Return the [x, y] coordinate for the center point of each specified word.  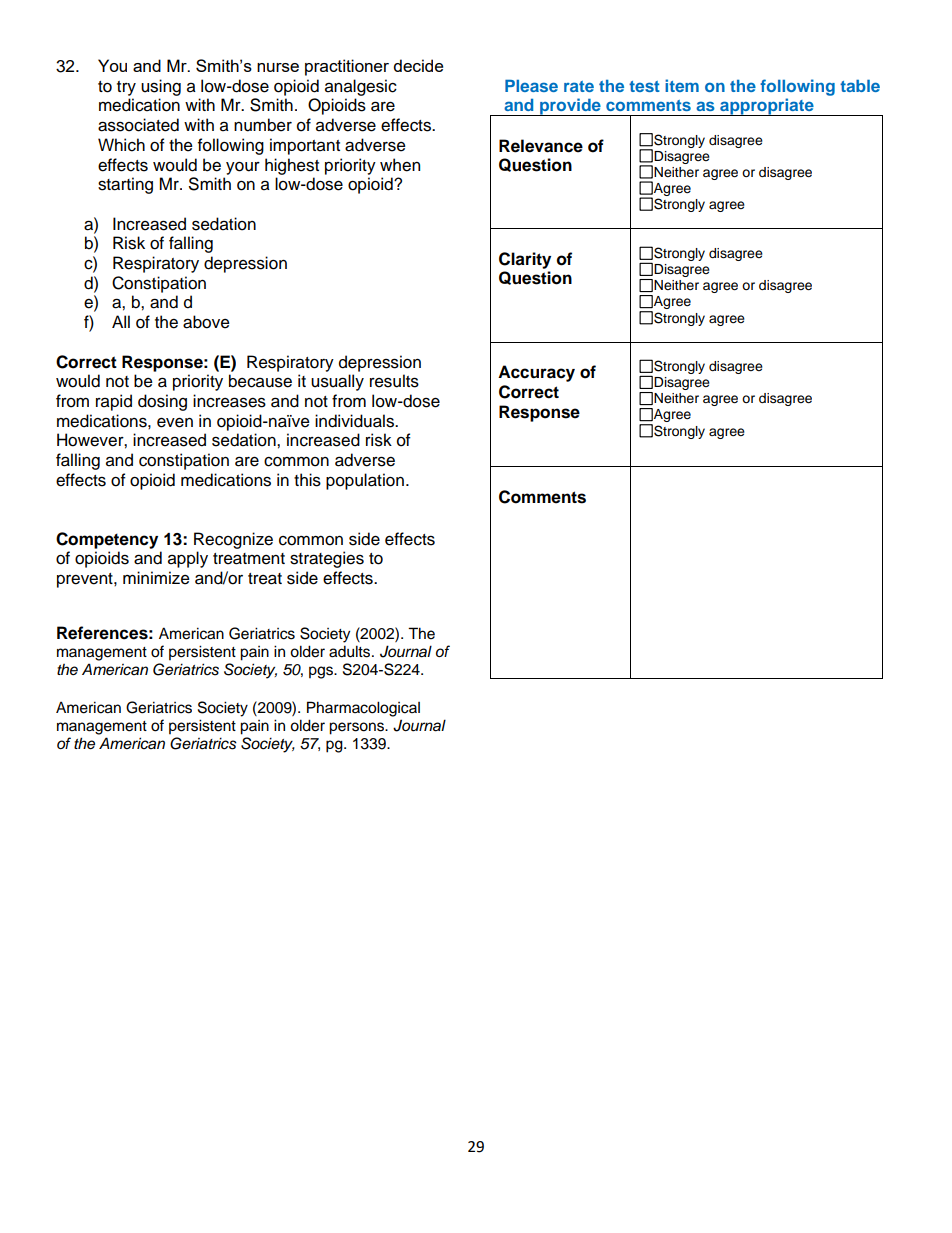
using [161, 87]
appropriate [767, 107]
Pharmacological [363, 709]
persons [357, 728]
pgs [322, 672]
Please [531, 85]
